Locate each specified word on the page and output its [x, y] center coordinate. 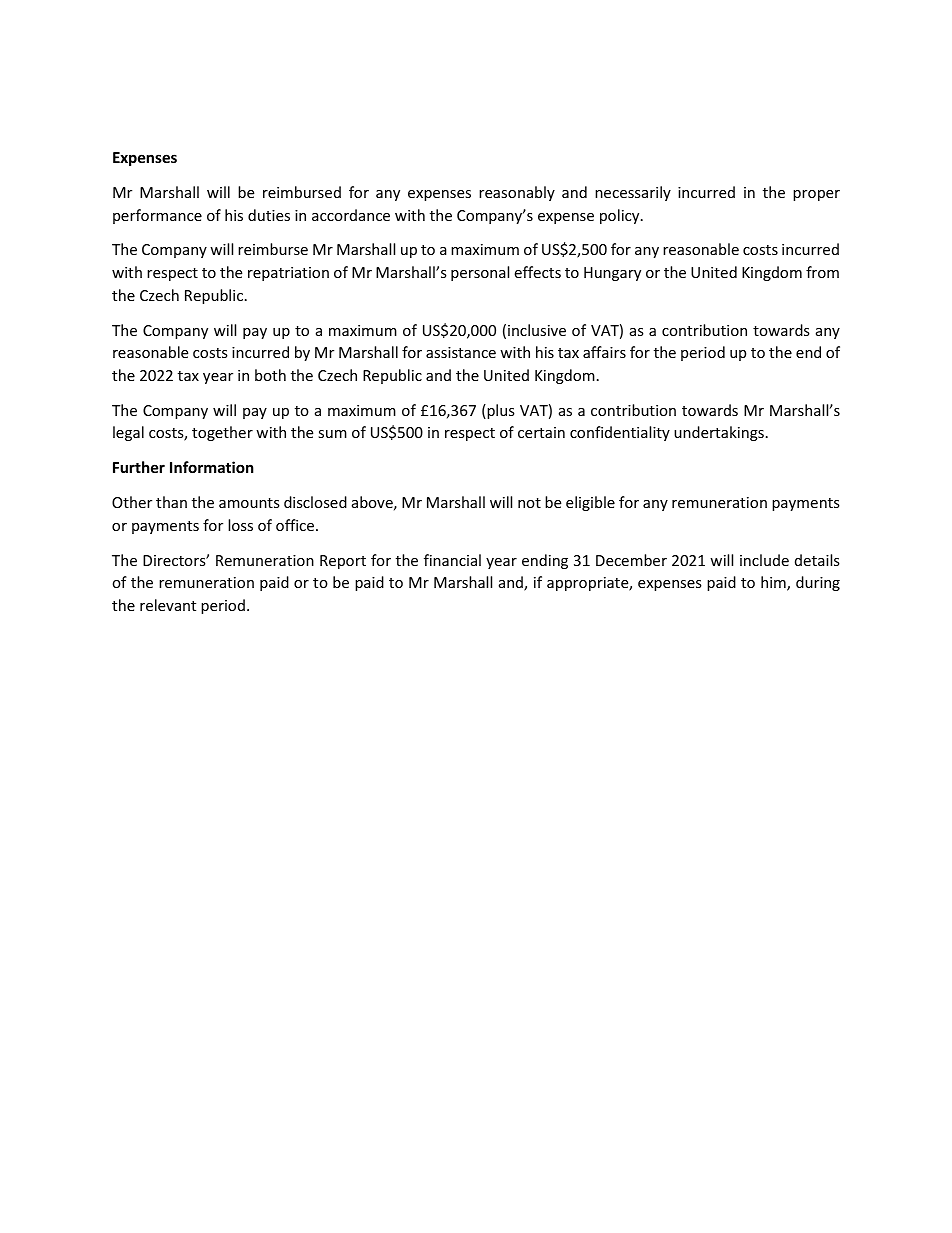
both [270, 375]
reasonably [517, 193]
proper [816, 195]
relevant [168, 605]
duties [269, 215]
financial [452, 560]
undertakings [719, 433]
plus [500, 411]
